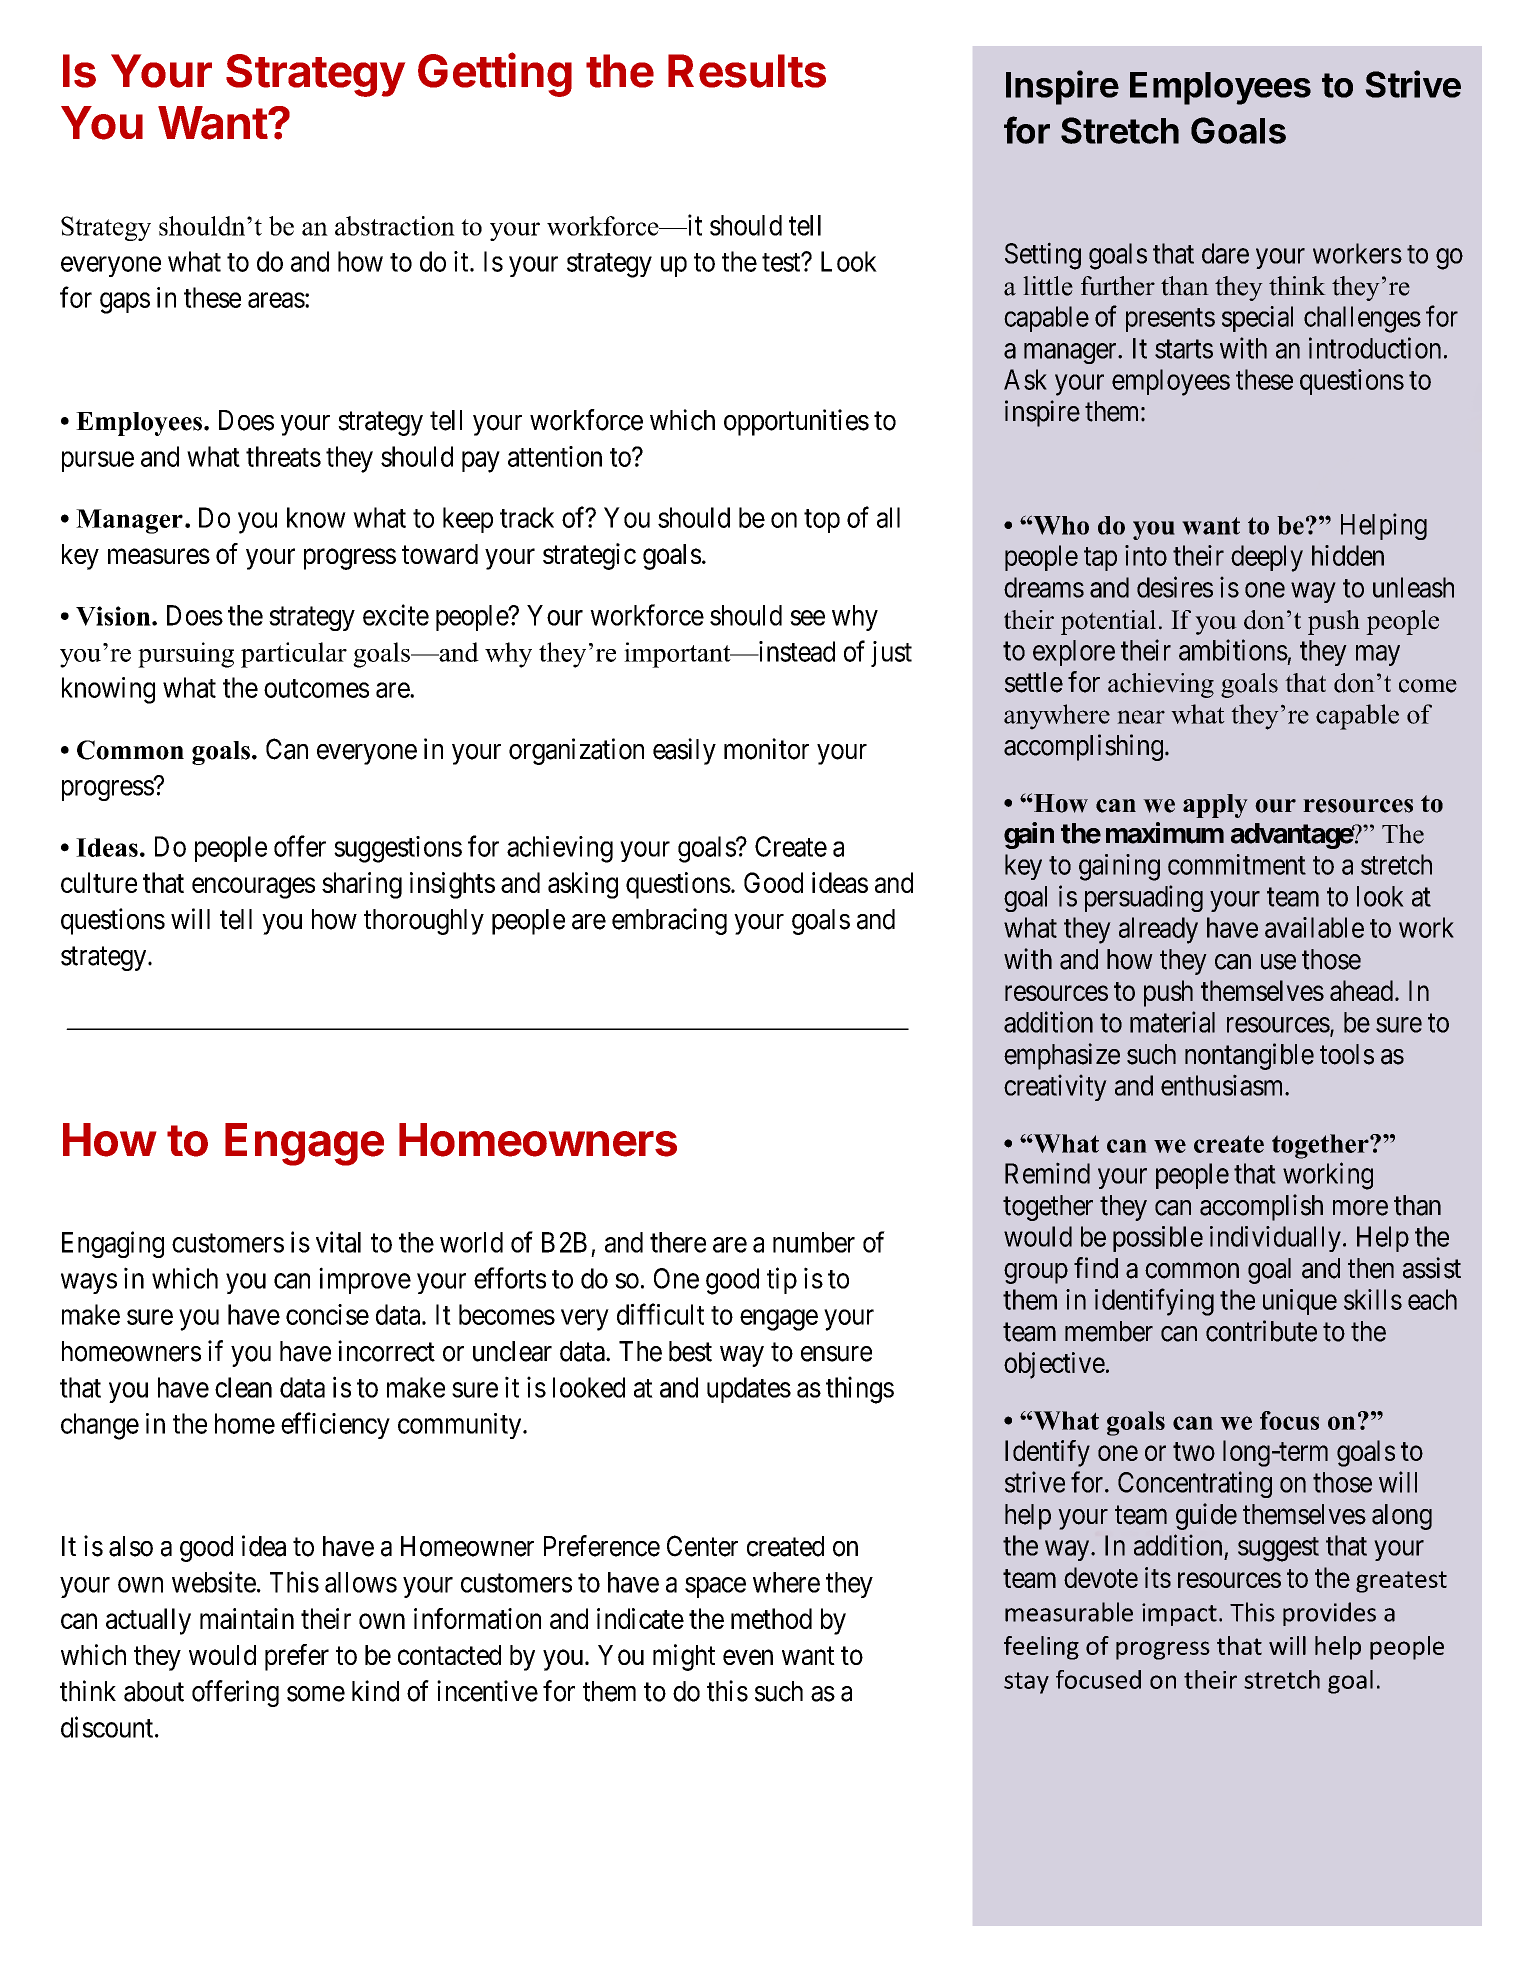 The image size is (1526, 1975). I want to click on encourages, so click(253, 888).
